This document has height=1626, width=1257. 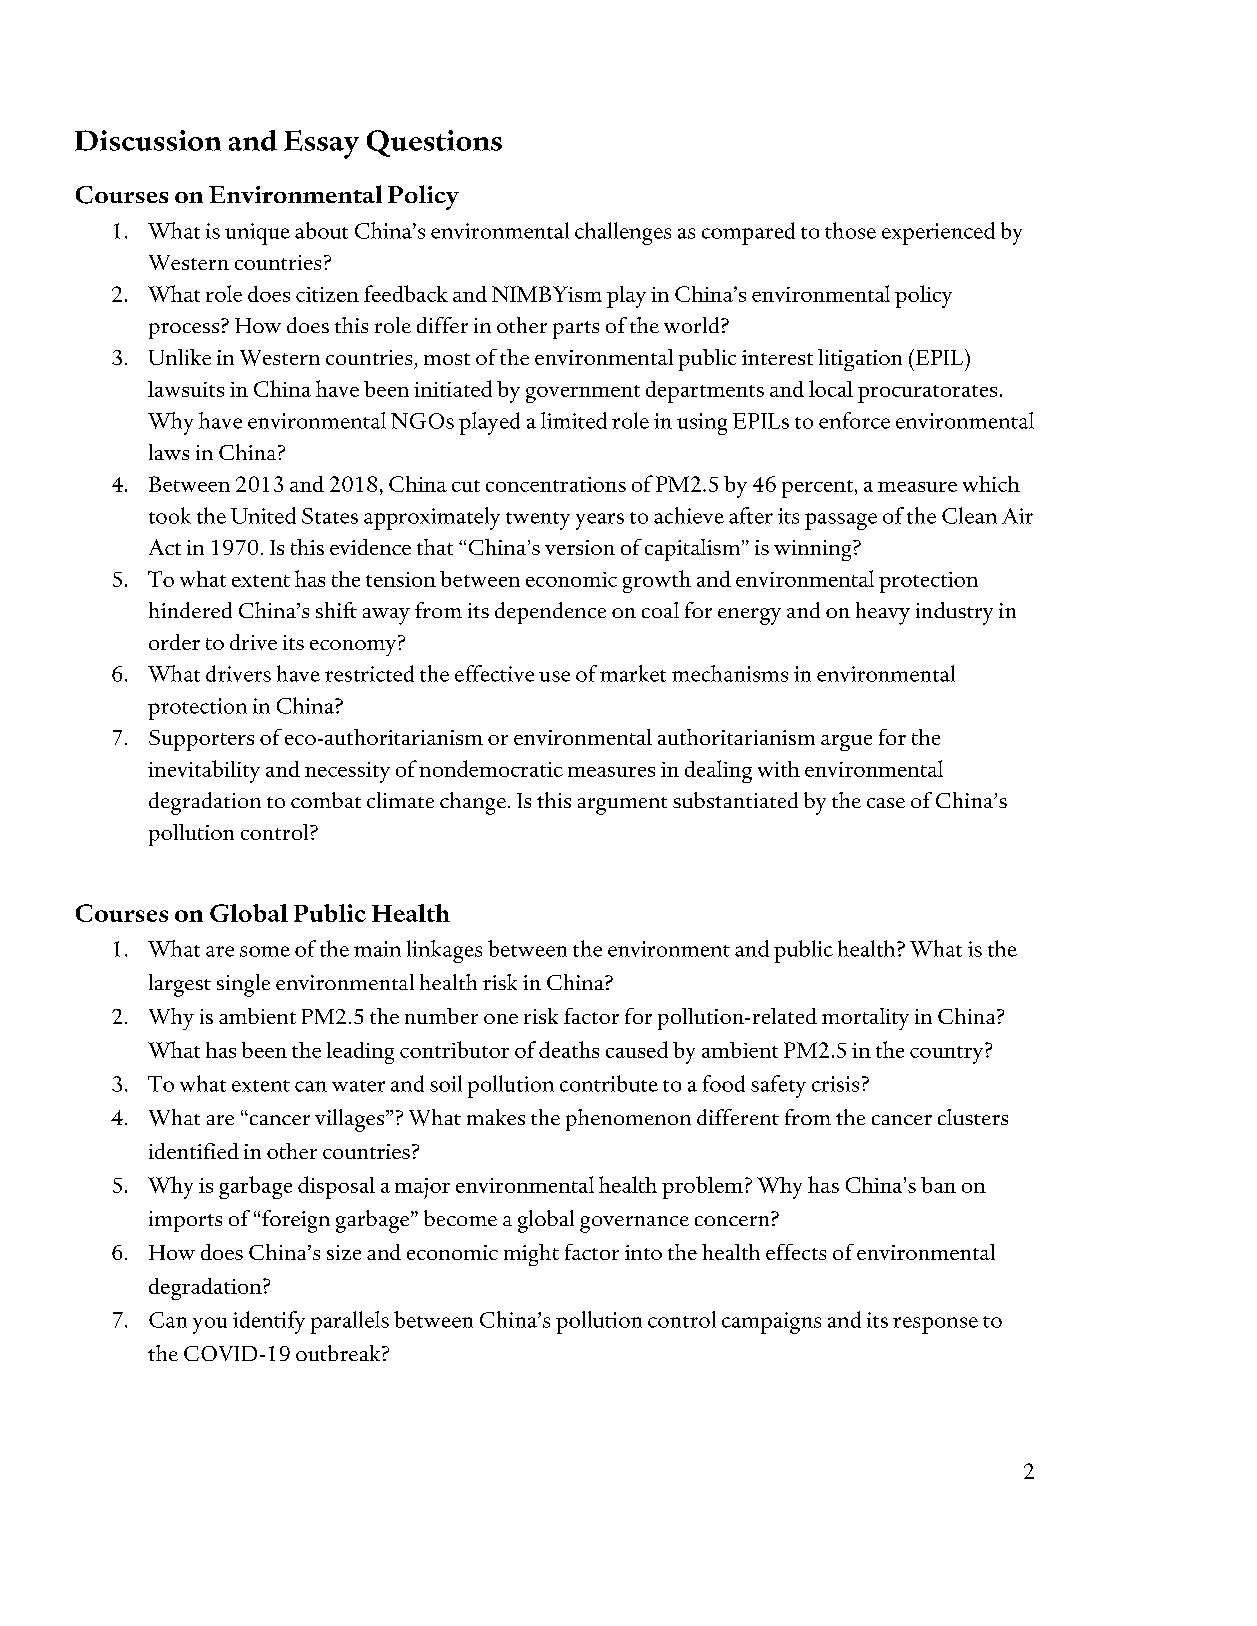 I want to click on unique, so click(x=257, y=234).
